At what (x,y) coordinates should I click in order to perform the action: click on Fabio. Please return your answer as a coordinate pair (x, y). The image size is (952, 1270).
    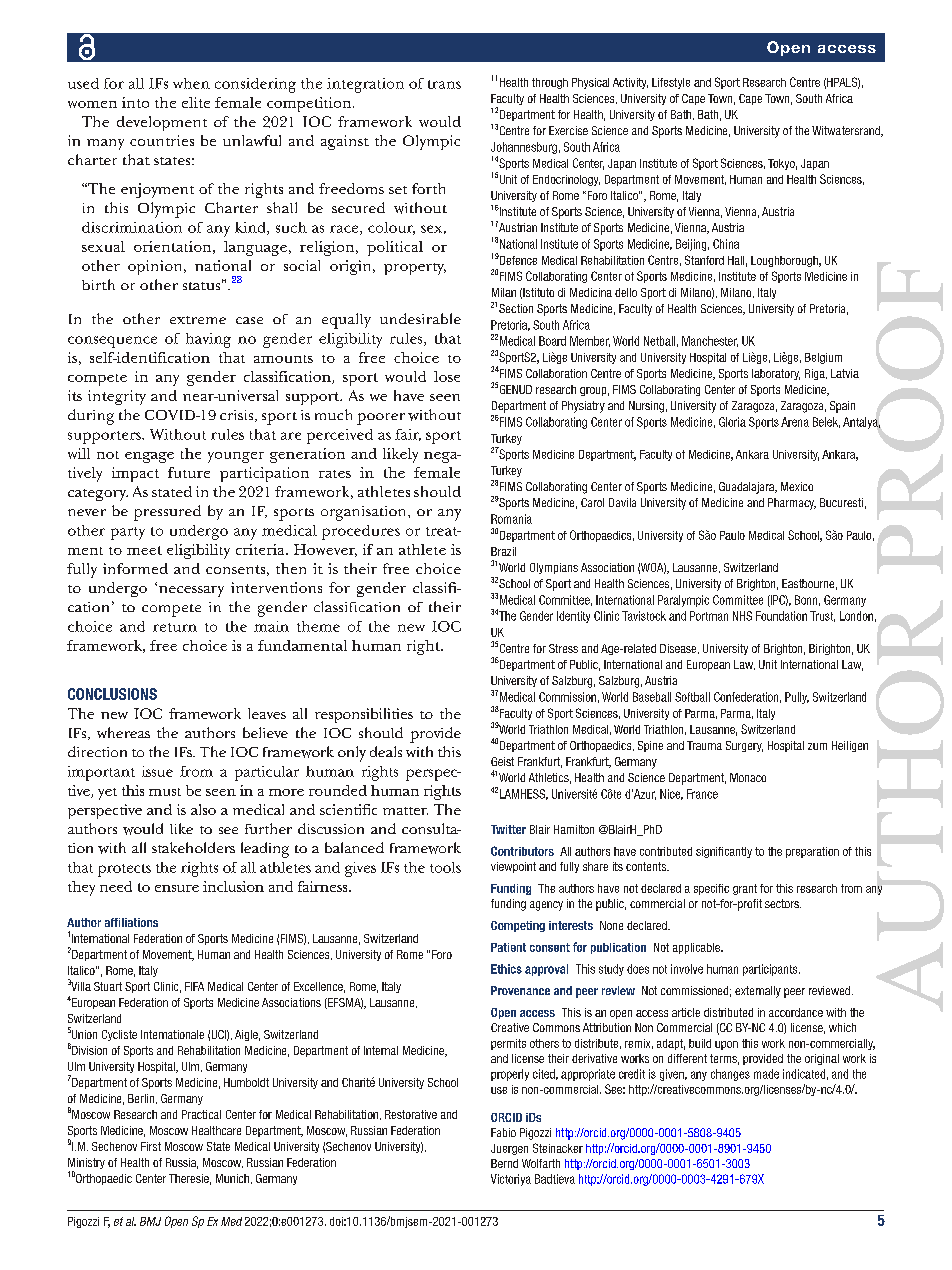
    Looking at the image, I should click on (503, 1132).
